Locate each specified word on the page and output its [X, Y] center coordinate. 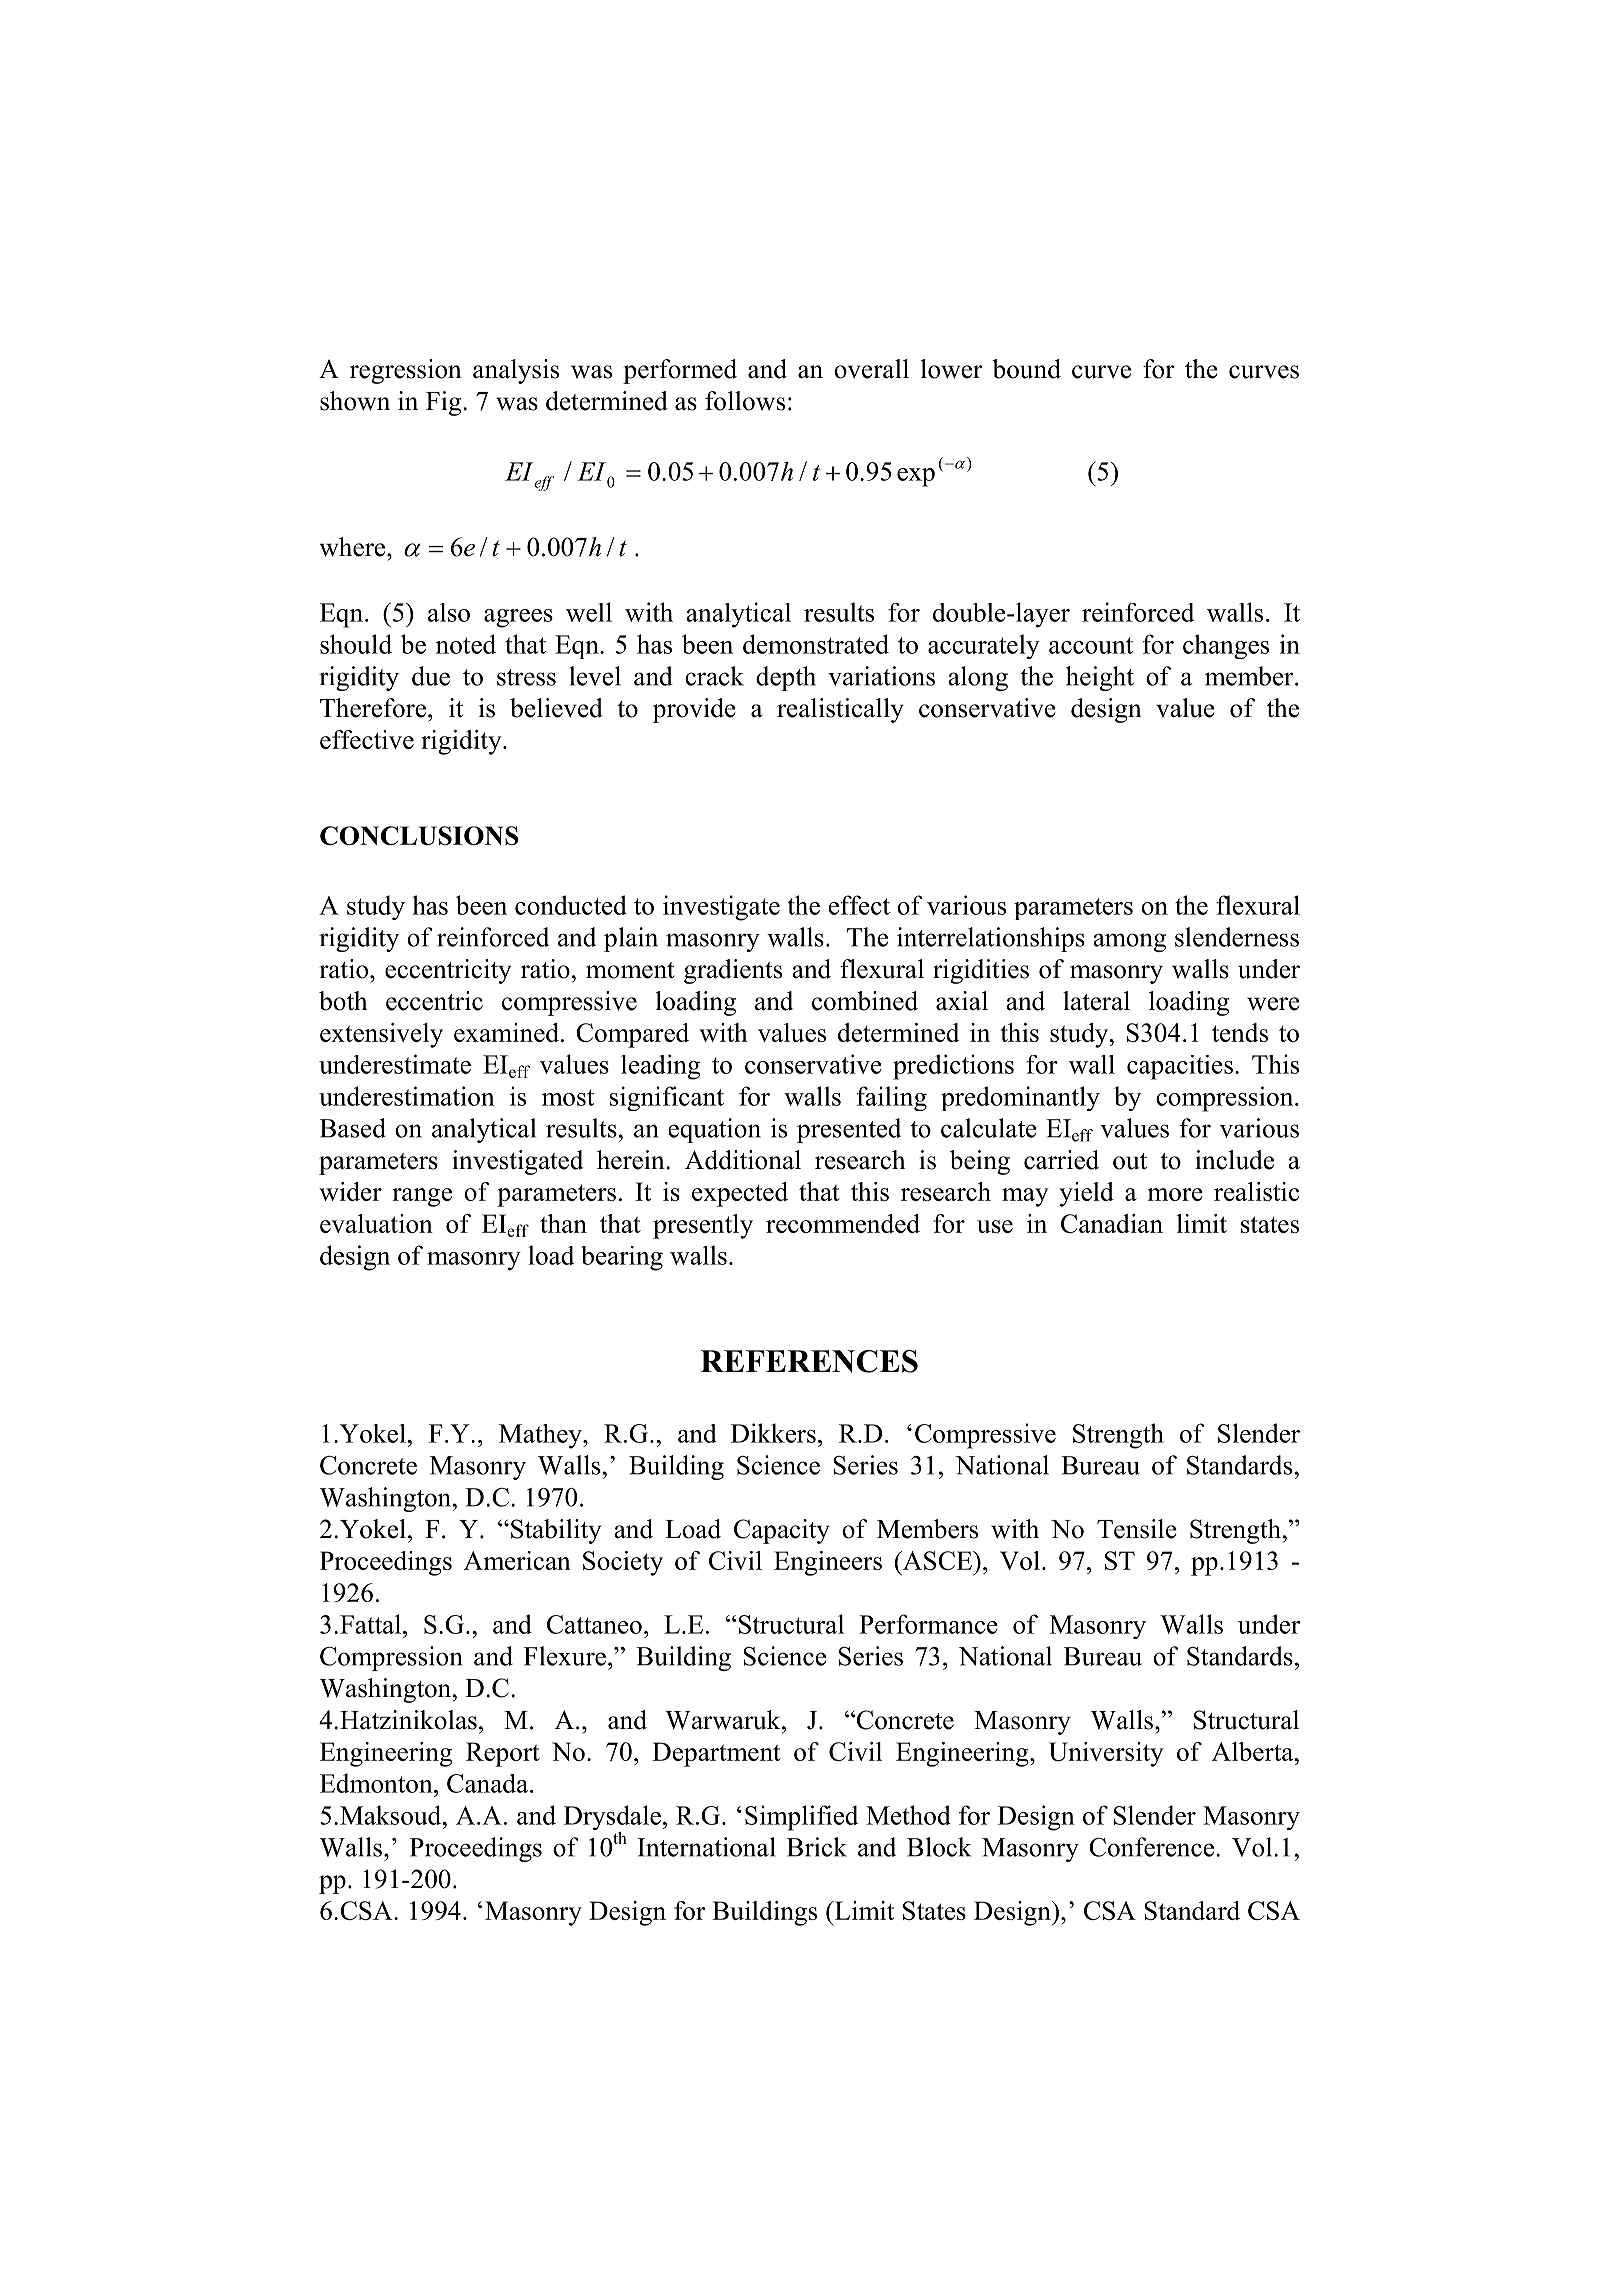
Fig [445, 403]
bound [1026, 369]
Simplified [801, 1818]
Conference [1151, 1847]
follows [745, 401]
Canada [489, 1783]
